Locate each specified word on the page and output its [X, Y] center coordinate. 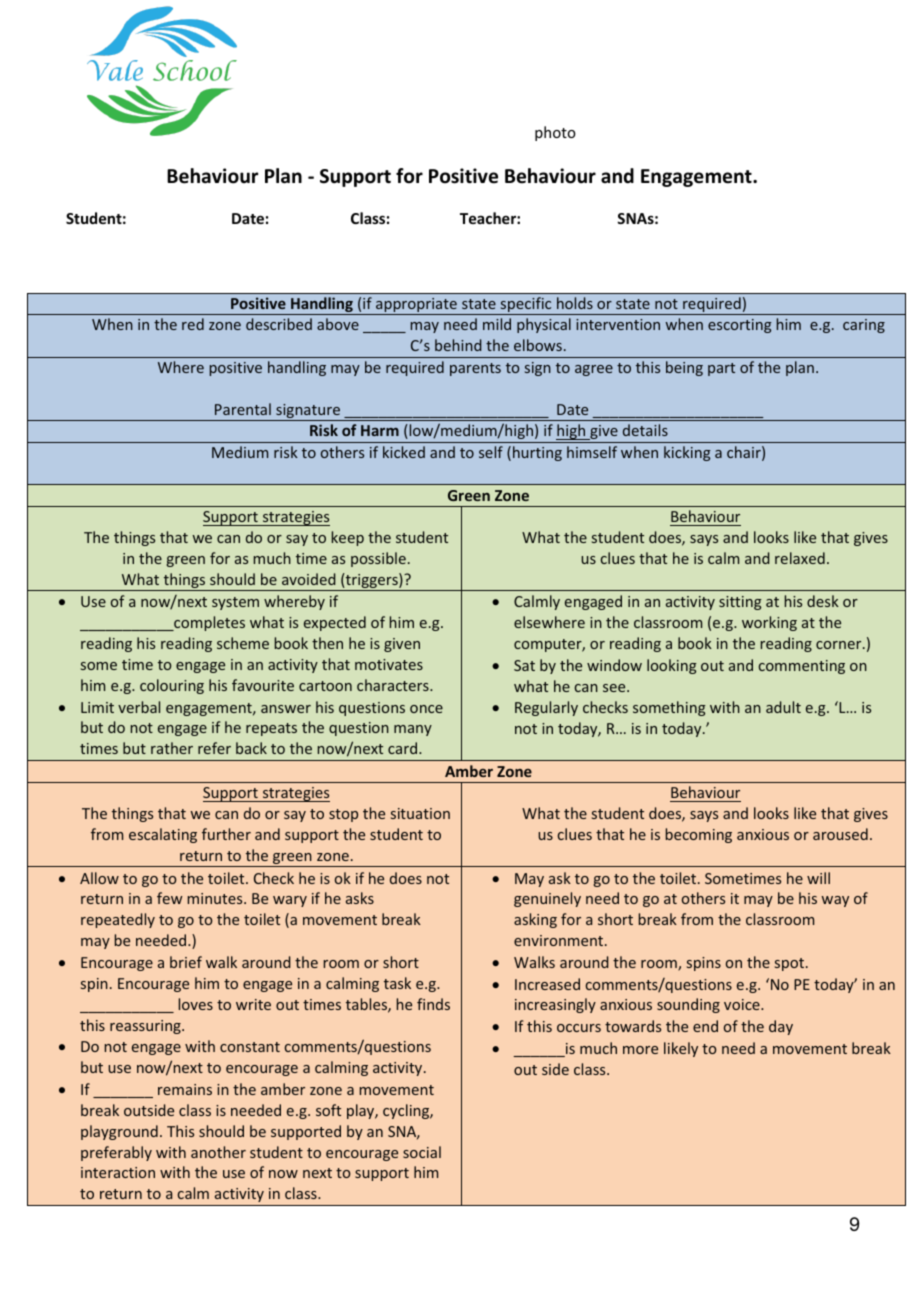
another [218, 1152]
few [170, 898]
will [818, 878]
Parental [243, 409]
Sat [524, 665]
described [279, 324]
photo [555, 133]
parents [475, 369]
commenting [802, 667]
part [721, 369]
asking [535, 920]
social [422, 1152]
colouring [172, 686]
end [705, 1026]
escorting [740, 326]
